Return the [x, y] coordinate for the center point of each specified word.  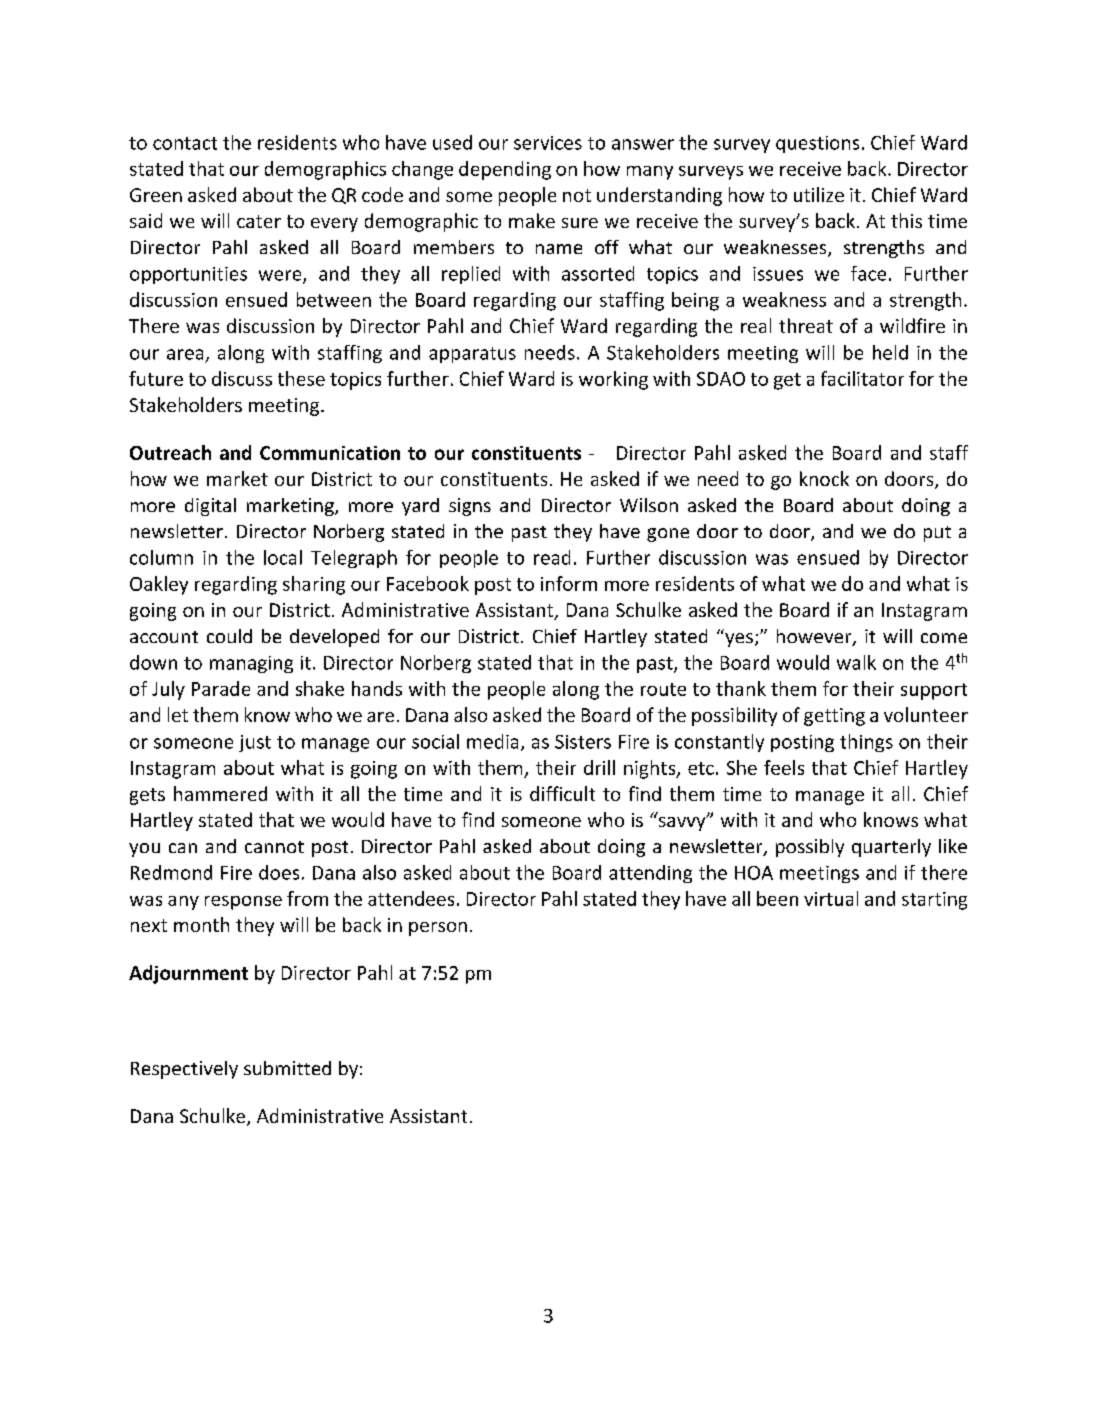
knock [824, 478]
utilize [819, 194]
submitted [287, 1068]
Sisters [583, 742]
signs [470, 507]
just [255, 743]
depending [505, 170]
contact [185, 143]
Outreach [170, 452]
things [866, 743]
